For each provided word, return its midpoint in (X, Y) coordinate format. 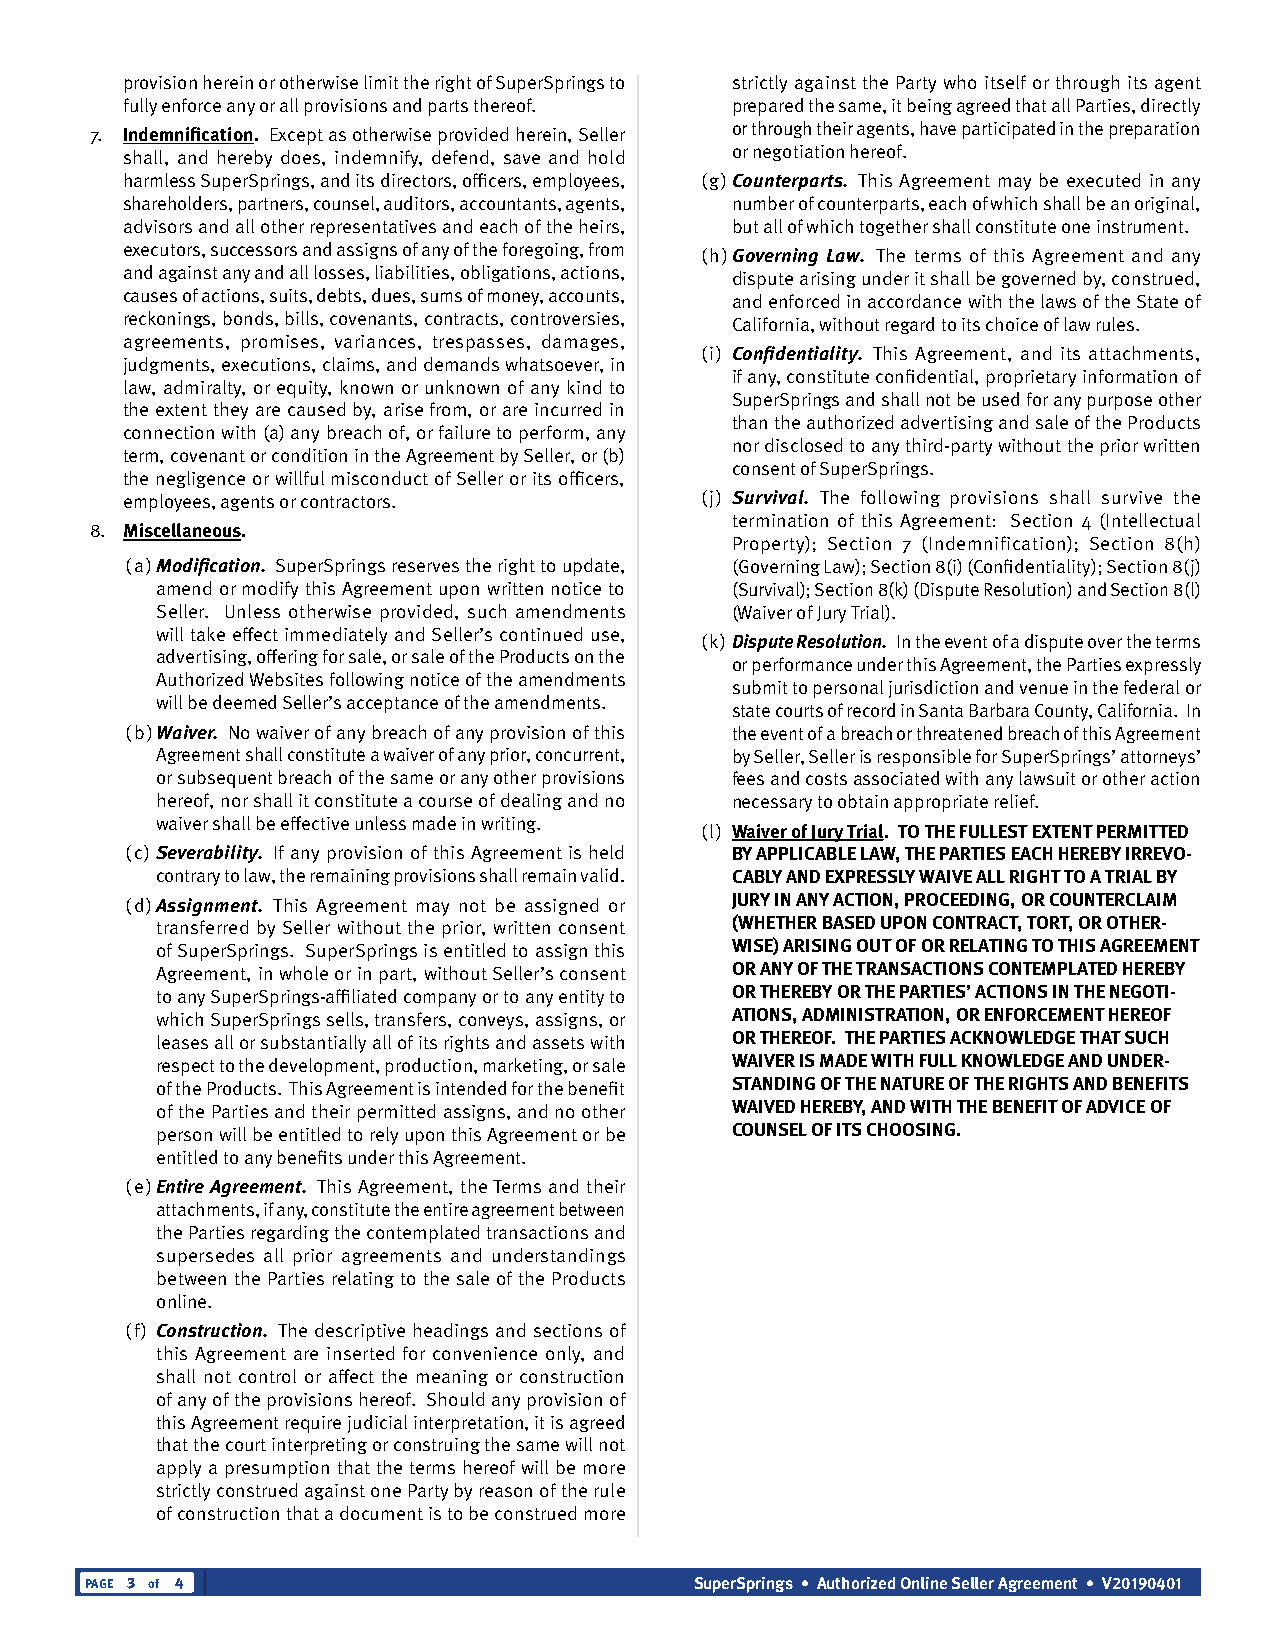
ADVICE (1115, 1106)
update (591, 567)
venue (1044, 689)
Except (297, 136)
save (522, 159)
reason (506, 1492)
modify (270, 590)
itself (1005, 82)
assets (558, 1043)
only (565, 1355)
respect (186, 1068)
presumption (277, 1469)
